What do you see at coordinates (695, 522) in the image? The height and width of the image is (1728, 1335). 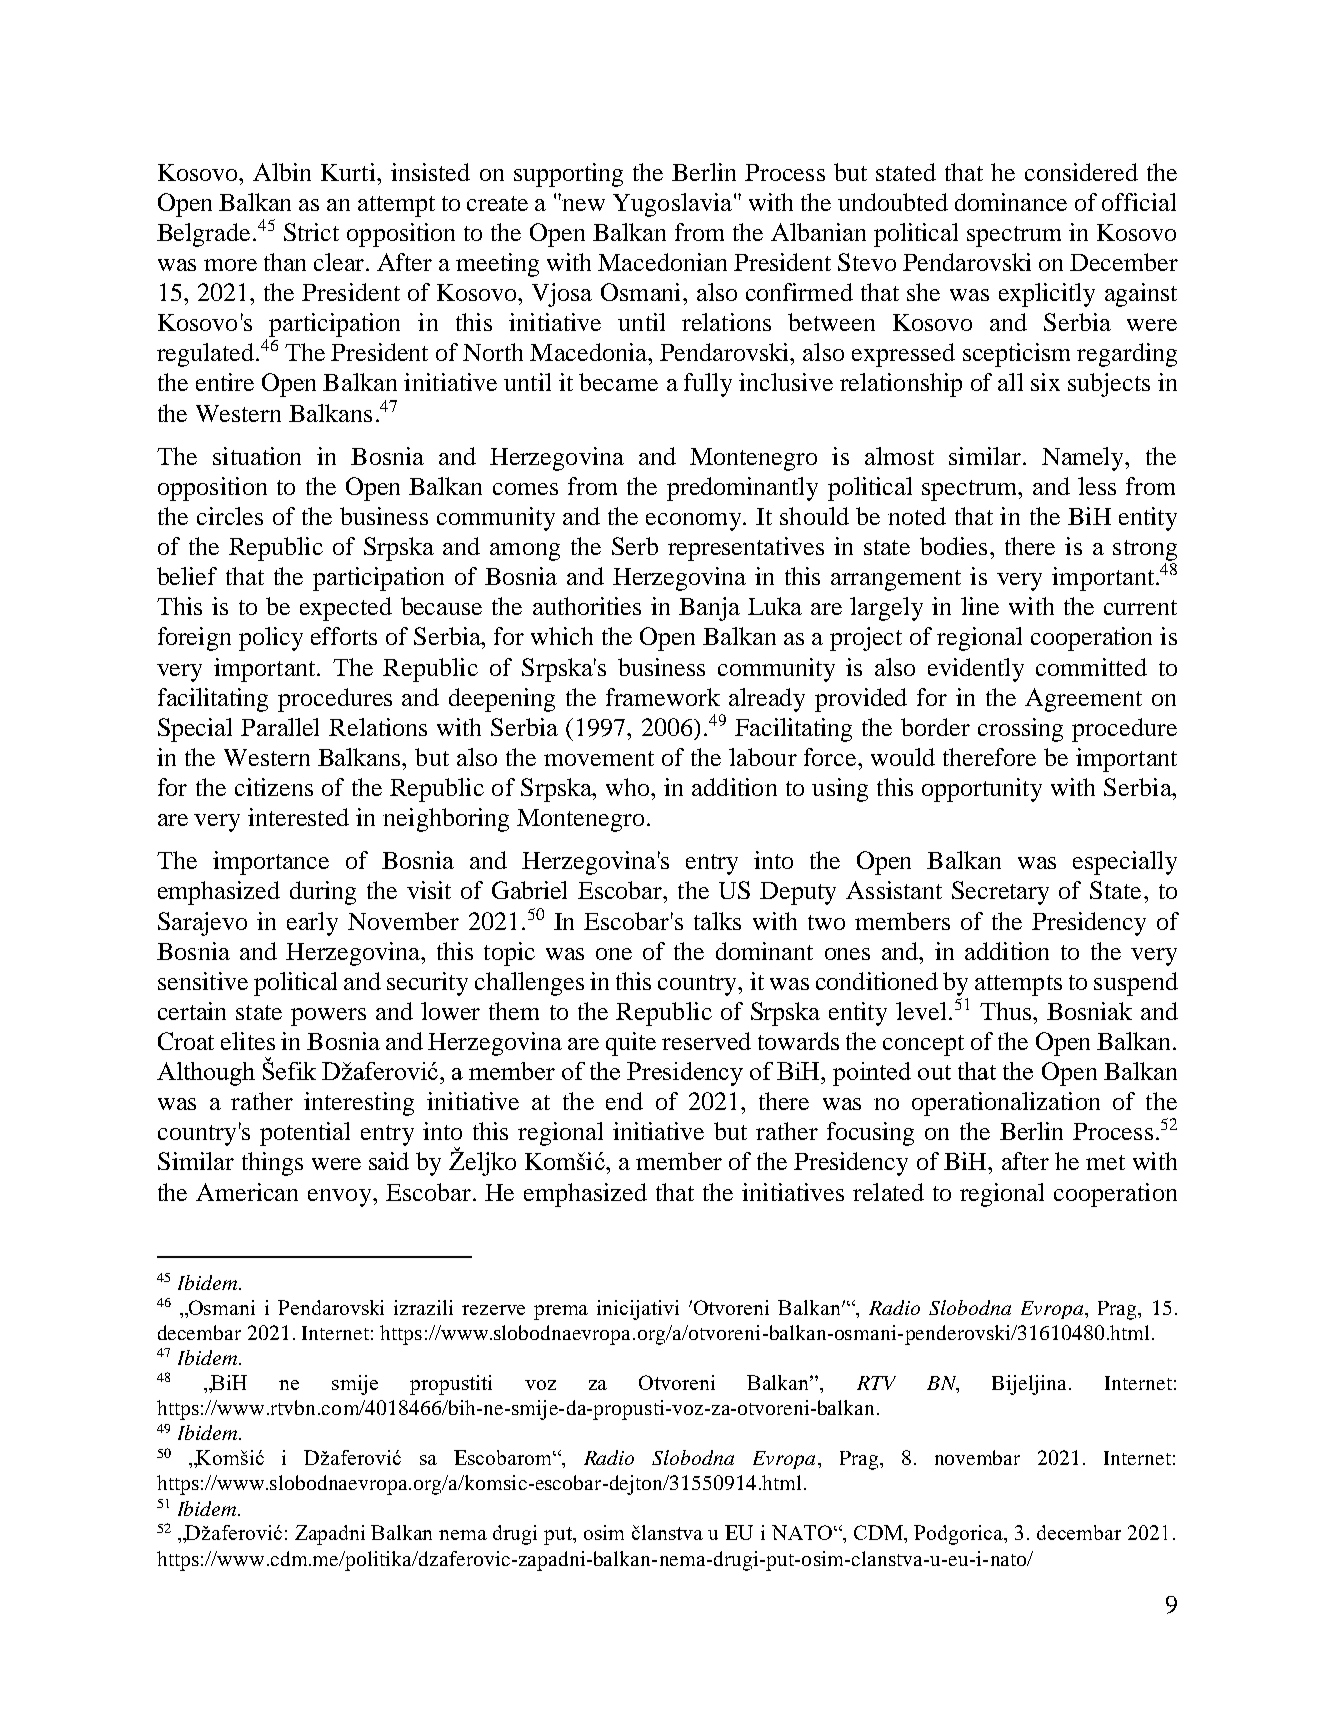 I see `economy` at bounding box center [695, 522].
